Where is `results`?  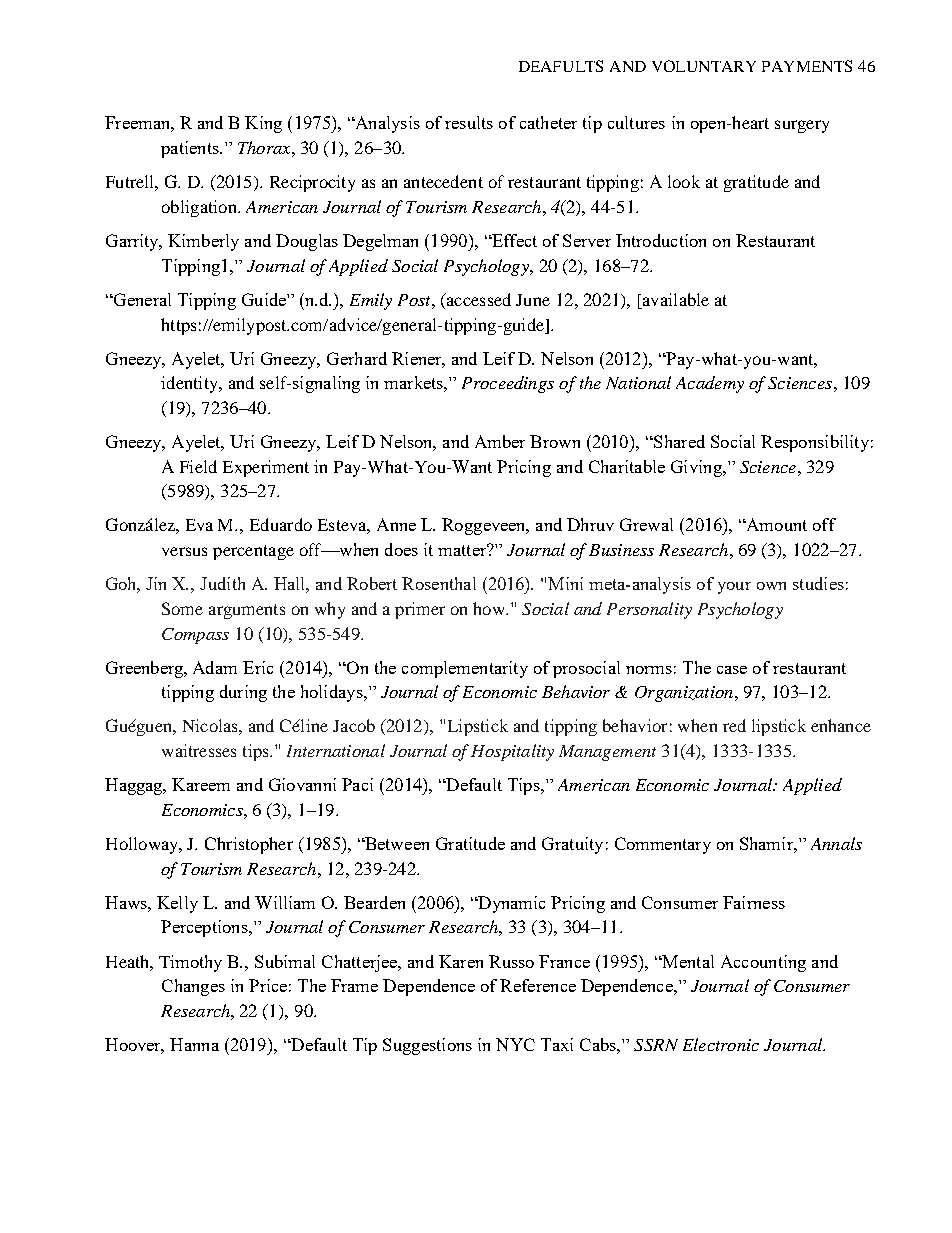
results is located at coordinates (469, 122).
